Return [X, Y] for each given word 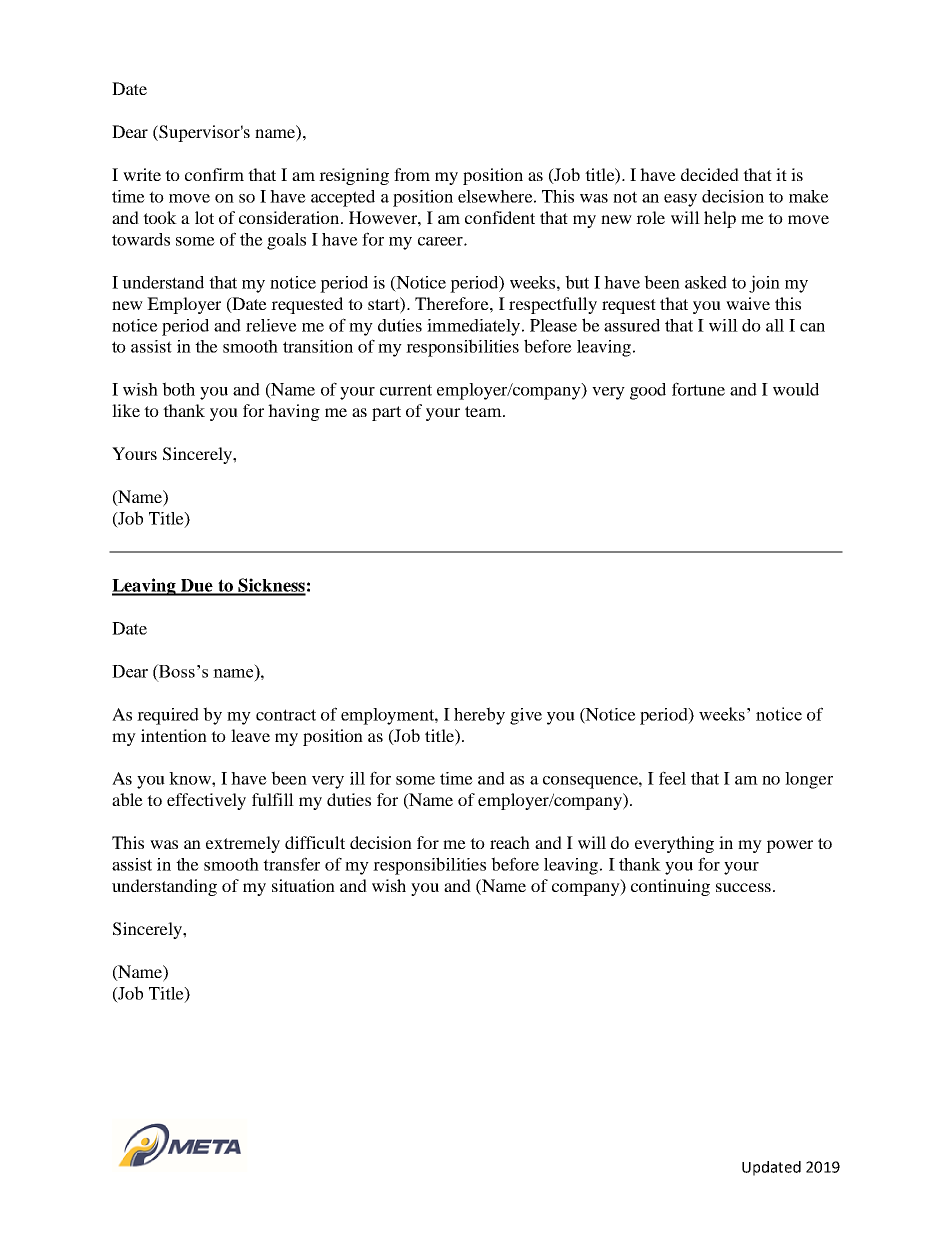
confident [500, 217]
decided [710, 174]
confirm [214, 174]
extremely [243, 844]
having [294, 412]
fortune [698, 389]
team [484, 411]
